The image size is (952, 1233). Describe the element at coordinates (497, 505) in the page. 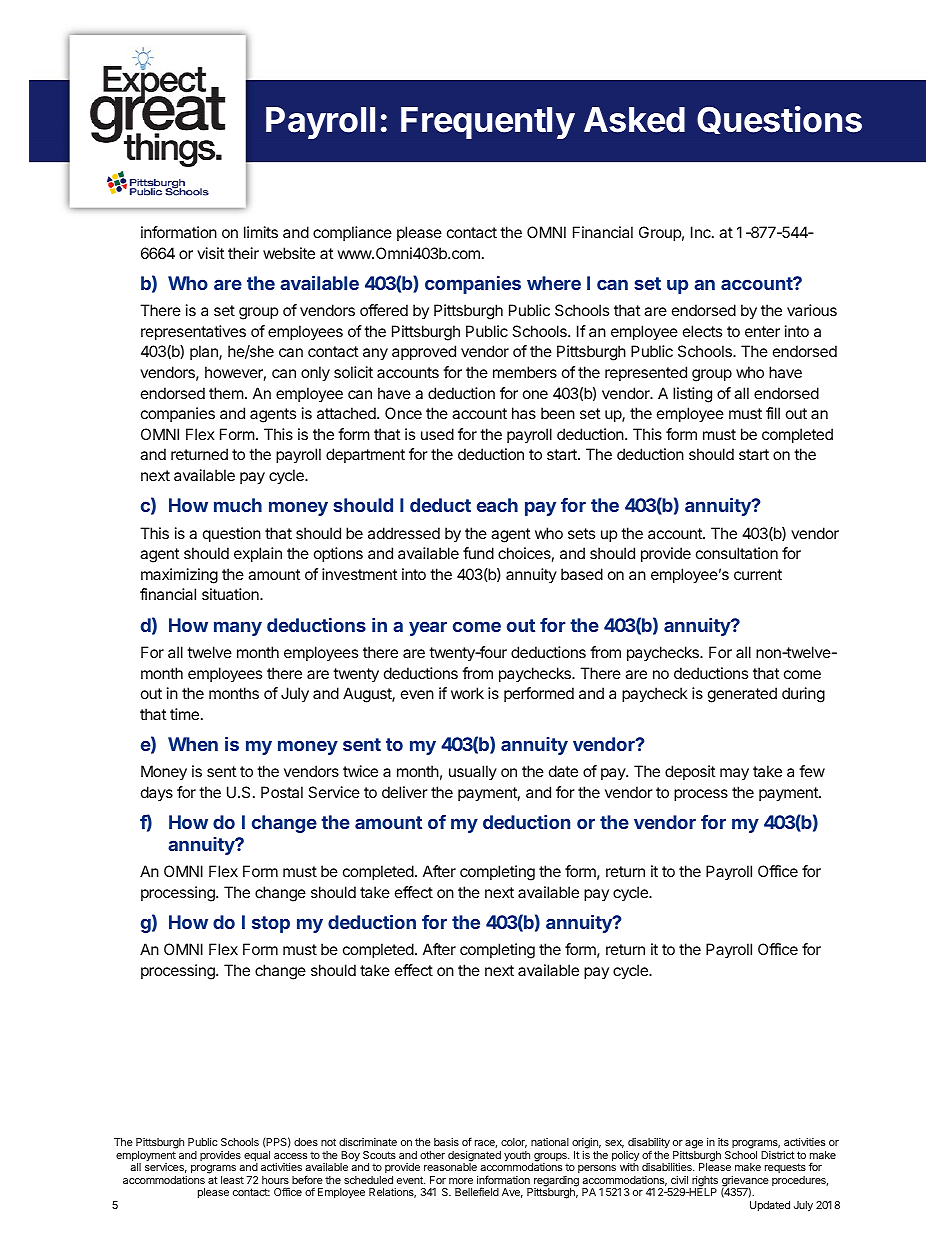

I see `each` at that location.
